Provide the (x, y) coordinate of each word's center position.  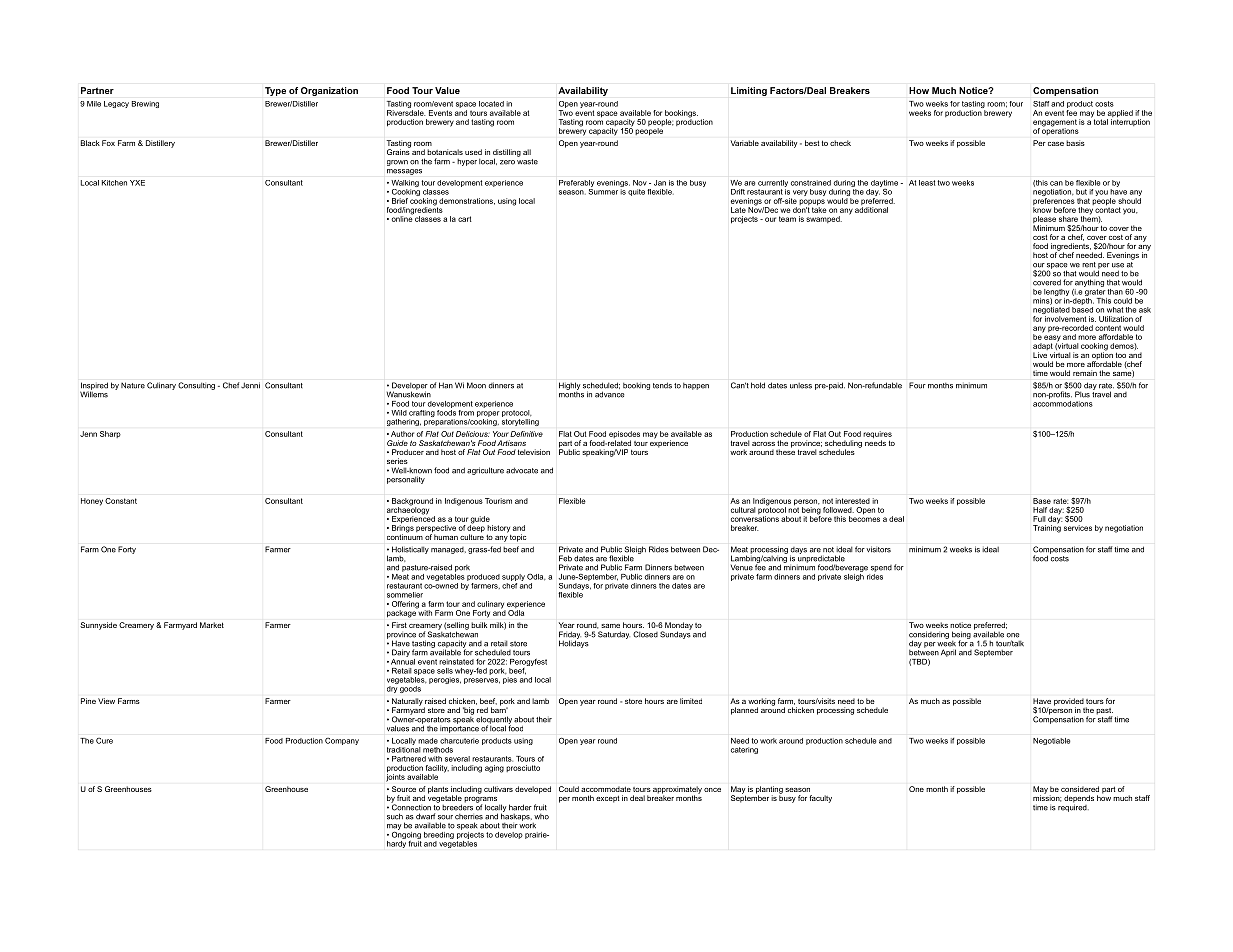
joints (395, 777)
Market (212, 625)
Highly (569, 386)
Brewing (145, 104)
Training (1047, 528)
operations (1060, 130)
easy (1052, 339)
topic (518, 538)
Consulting (196, 386)
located (491, 104)
